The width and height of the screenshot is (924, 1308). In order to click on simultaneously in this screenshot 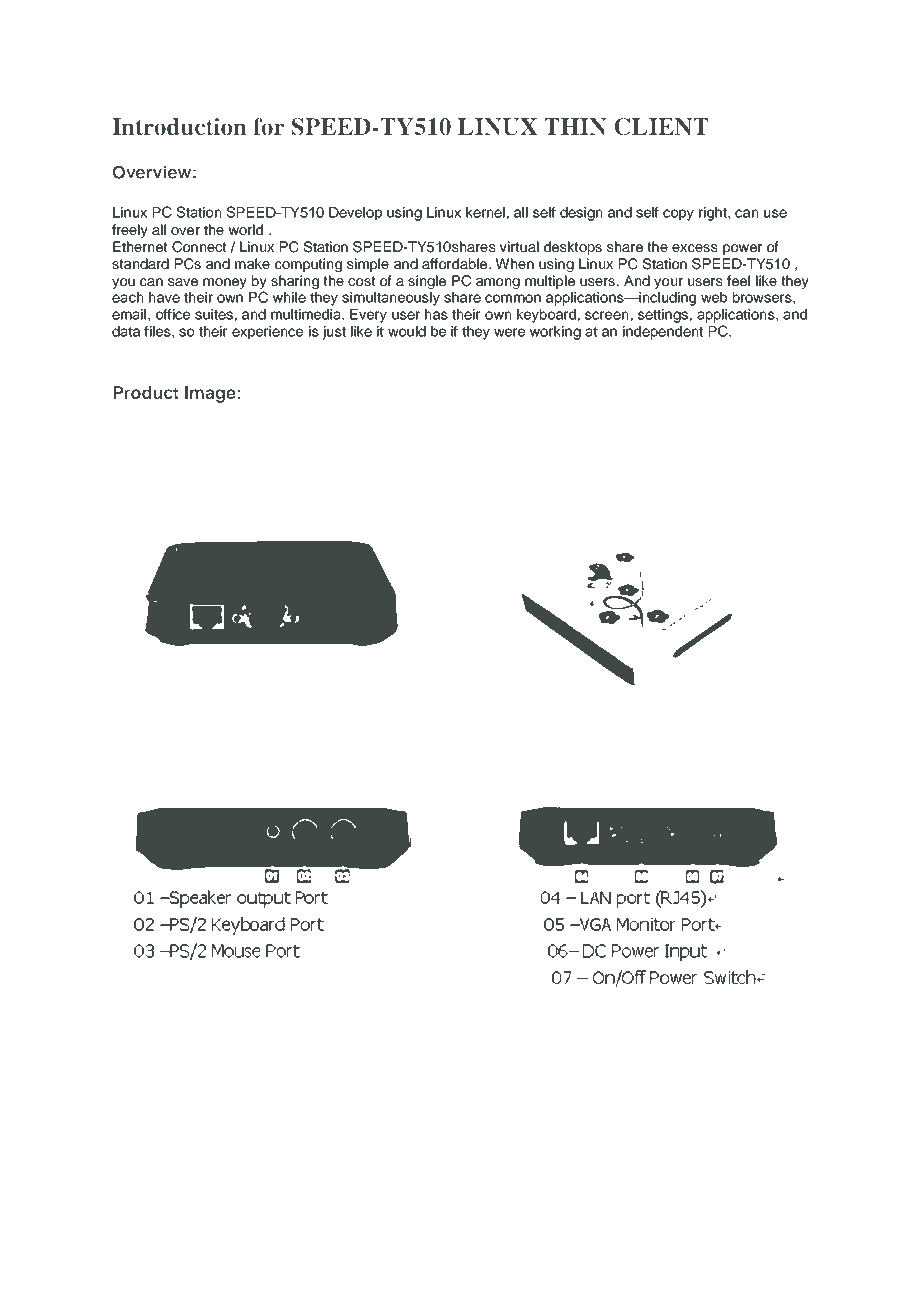, I will do `click(391, 299)`.
